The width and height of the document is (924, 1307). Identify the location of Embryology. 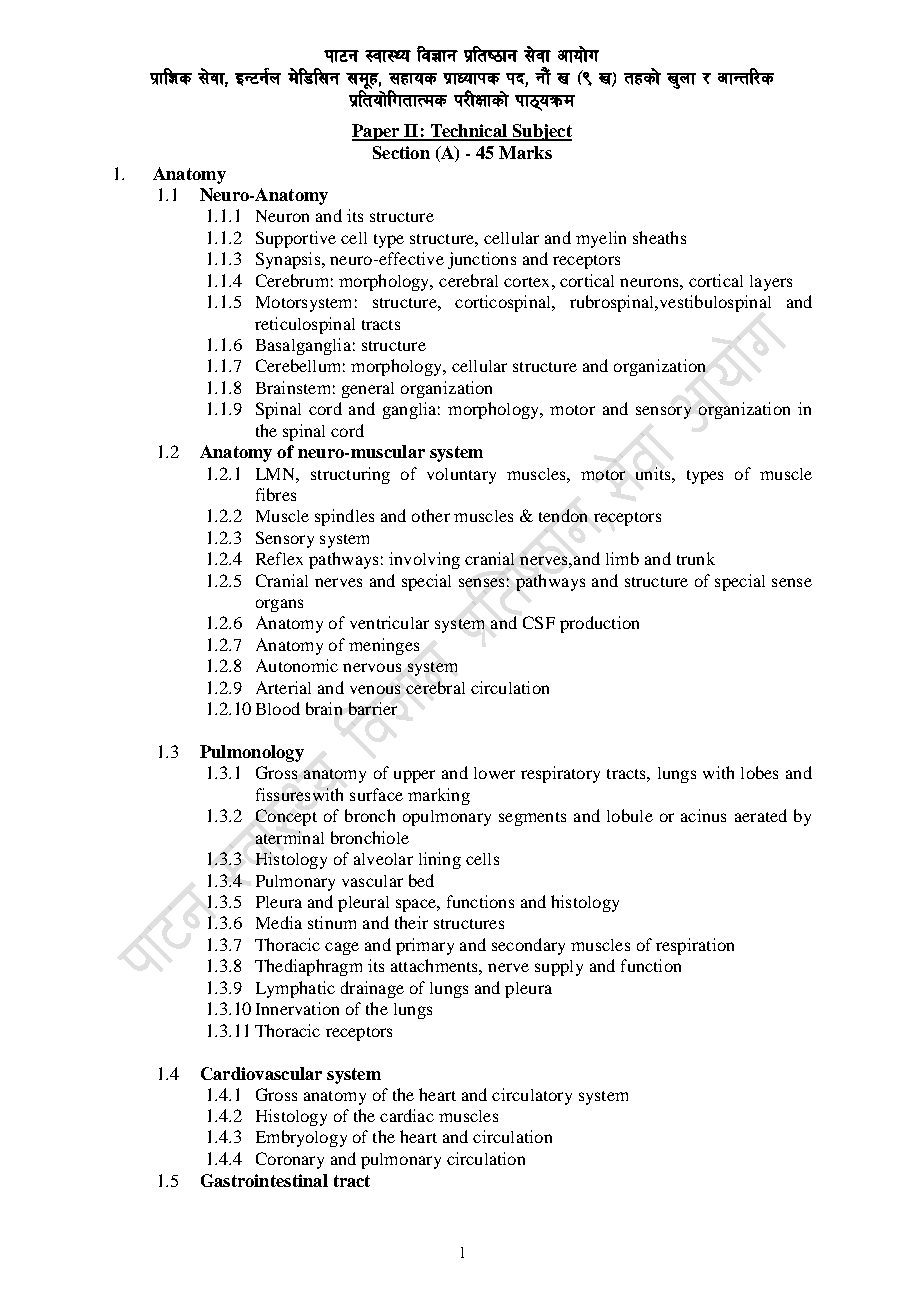
(301, 1138).
